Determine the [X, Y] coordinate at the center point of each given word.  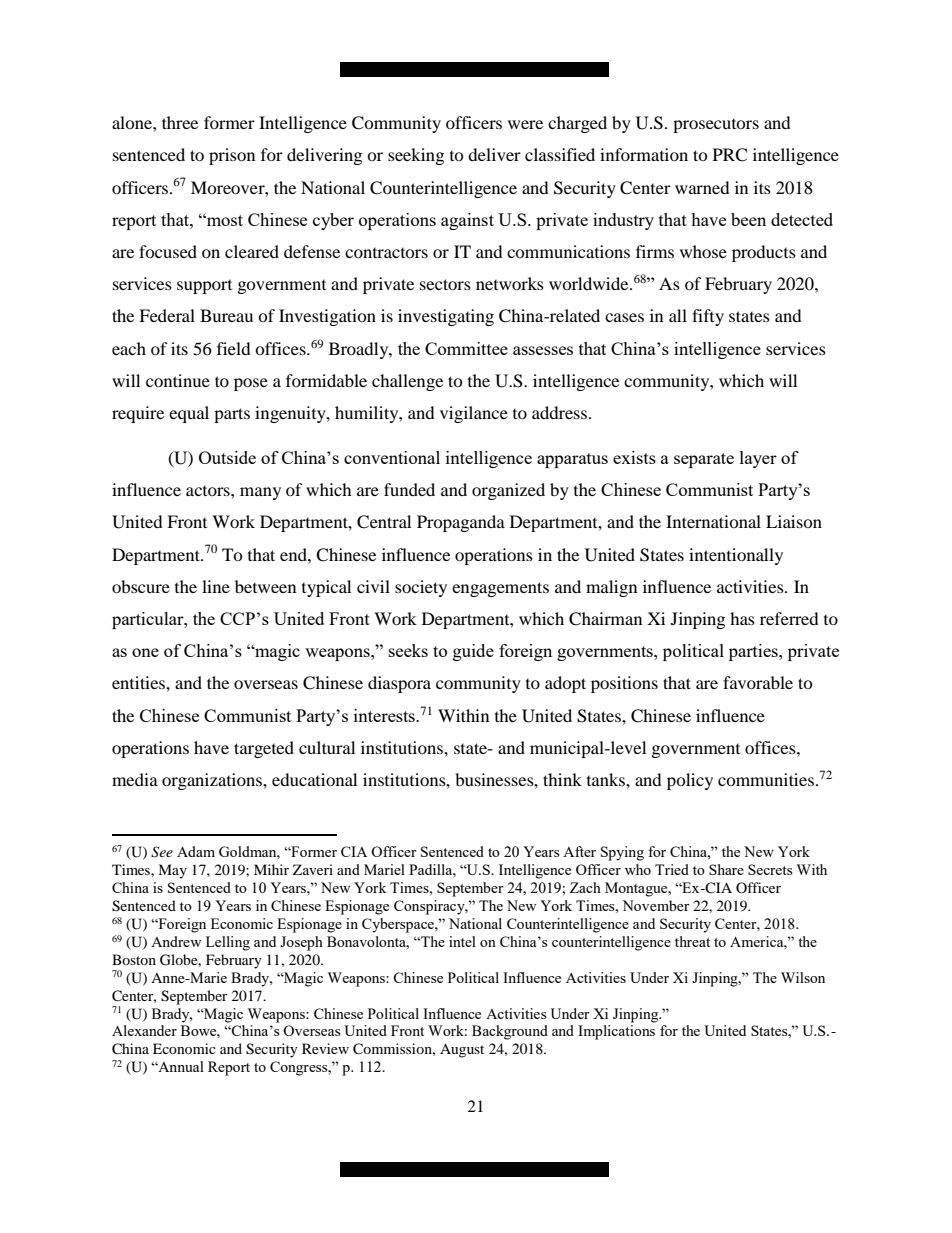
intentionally [736, 556]
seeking [416, 156]
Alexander [144, 1030]
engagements [500, 589]
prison [232, 156]
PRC [730, 155]
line [216, 586]
